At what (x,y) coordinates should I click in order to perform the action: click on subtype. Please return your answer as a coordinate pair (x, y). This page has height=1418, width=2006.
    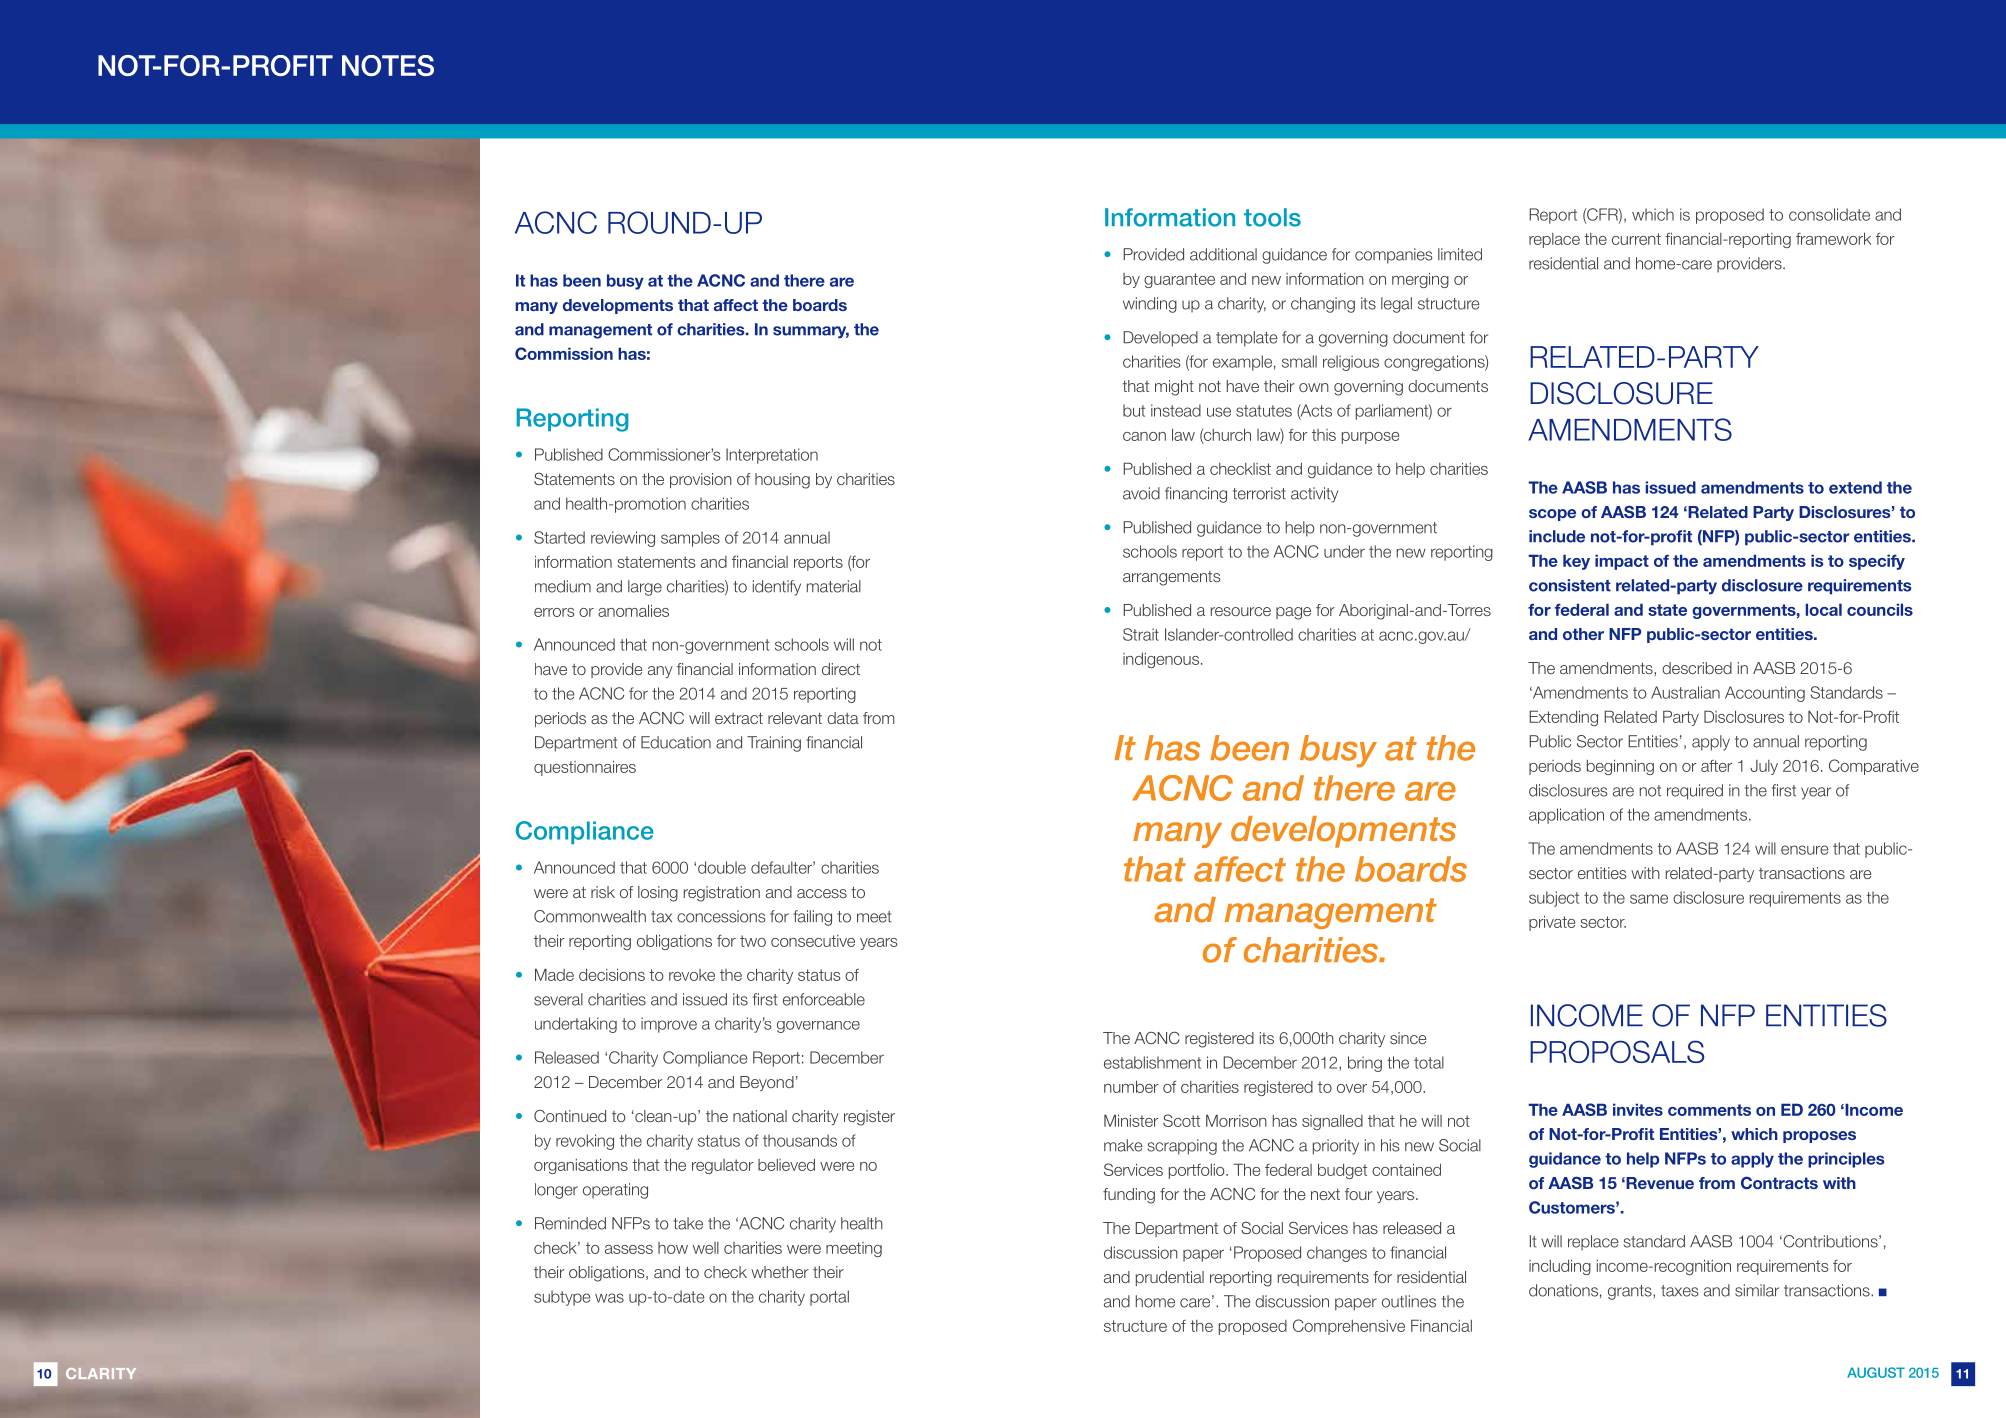
    Looking at the image, I should click on (562, 1298).
